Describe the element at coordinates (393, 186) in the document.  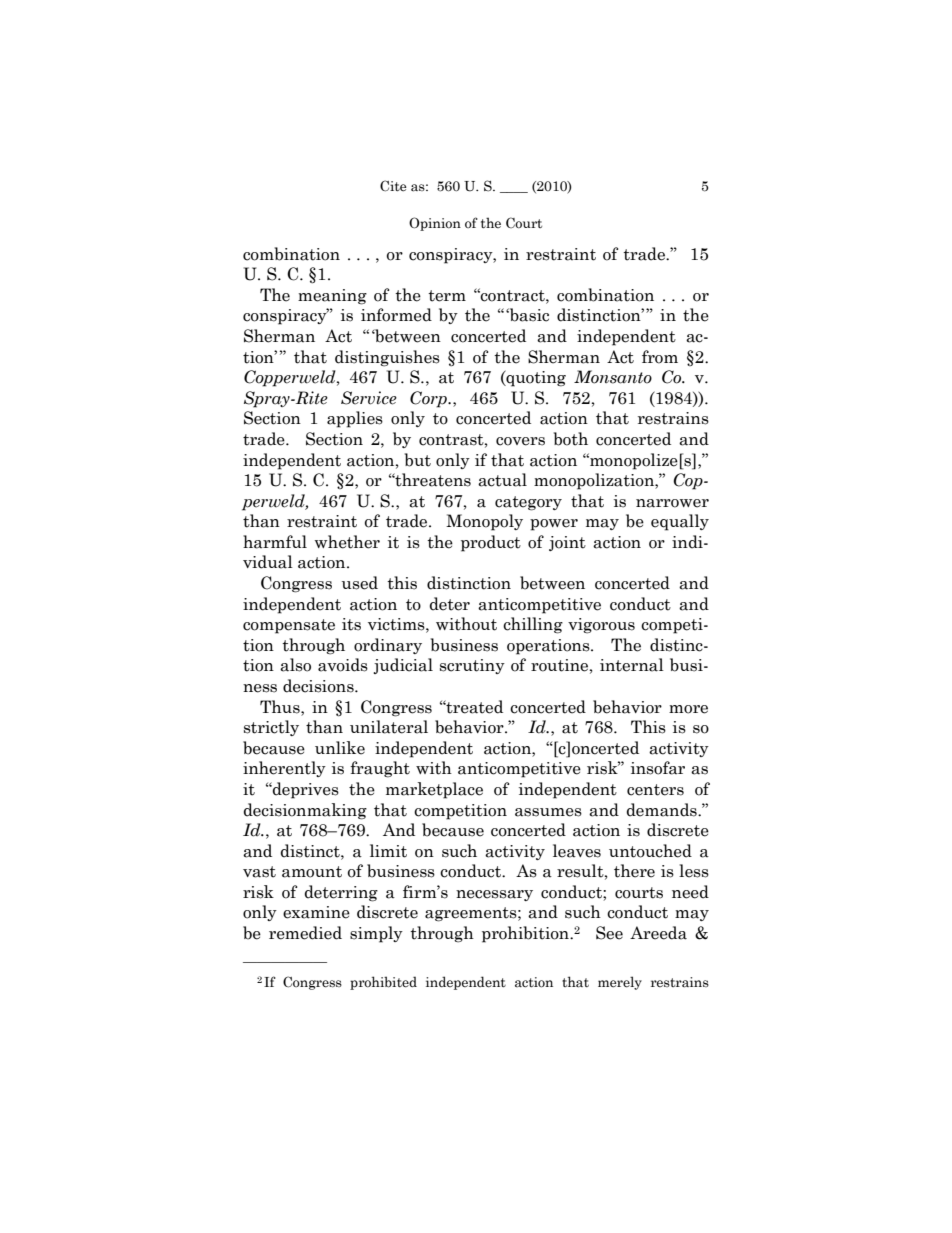
I see `Cite` at that location.
